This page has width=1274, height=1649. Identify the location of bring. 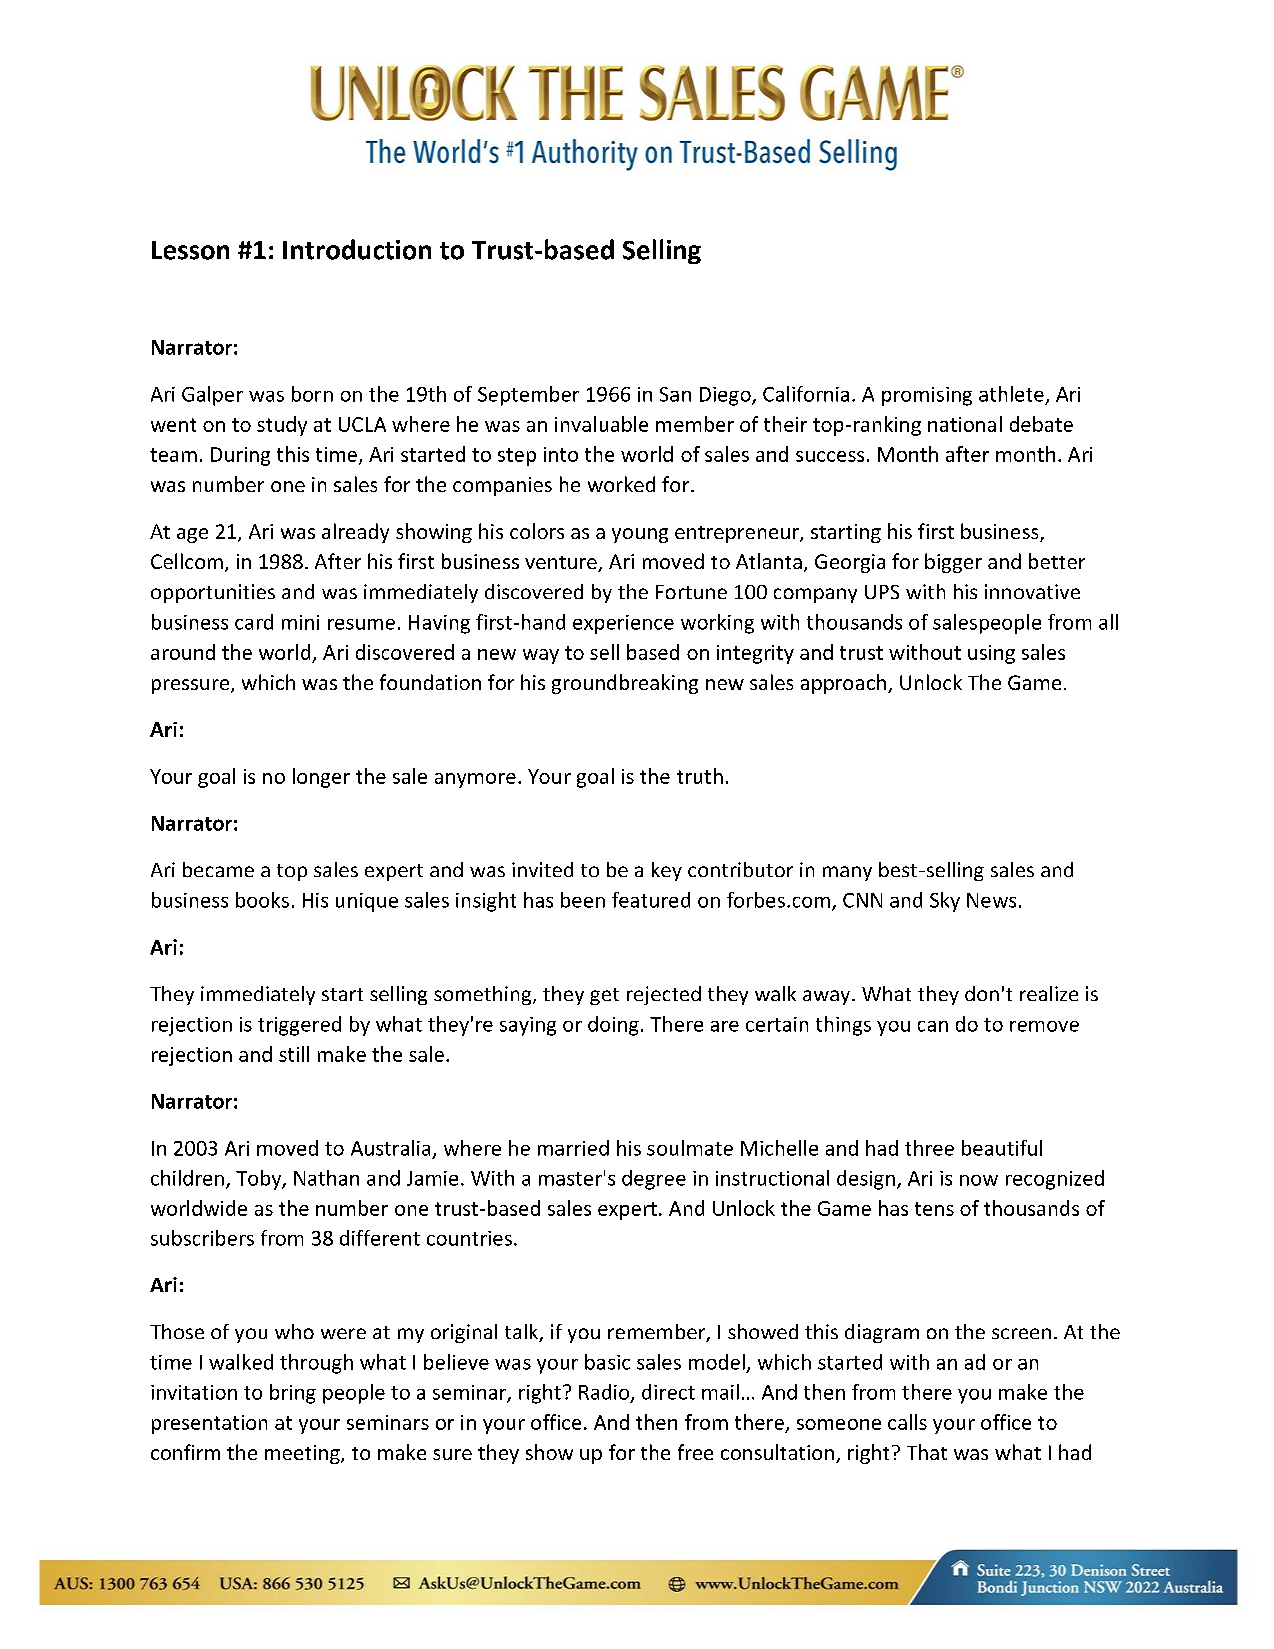
(293, 1394).
